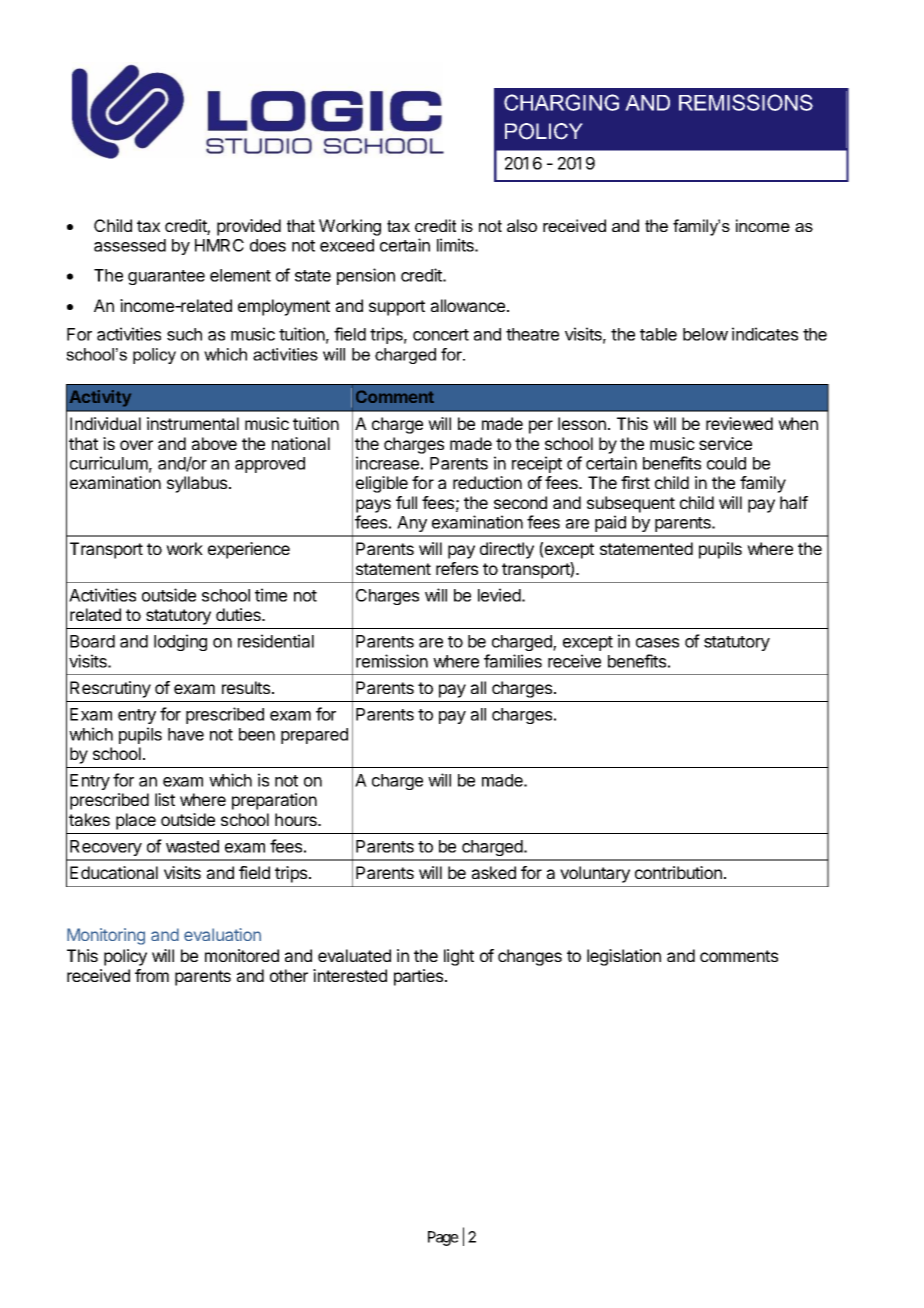 The width and height of the screenshot is (924, 1308). What do you see at coordinates (624, 957) in the screenshot?
I see `legislation` at bounding box center [624, 957].
